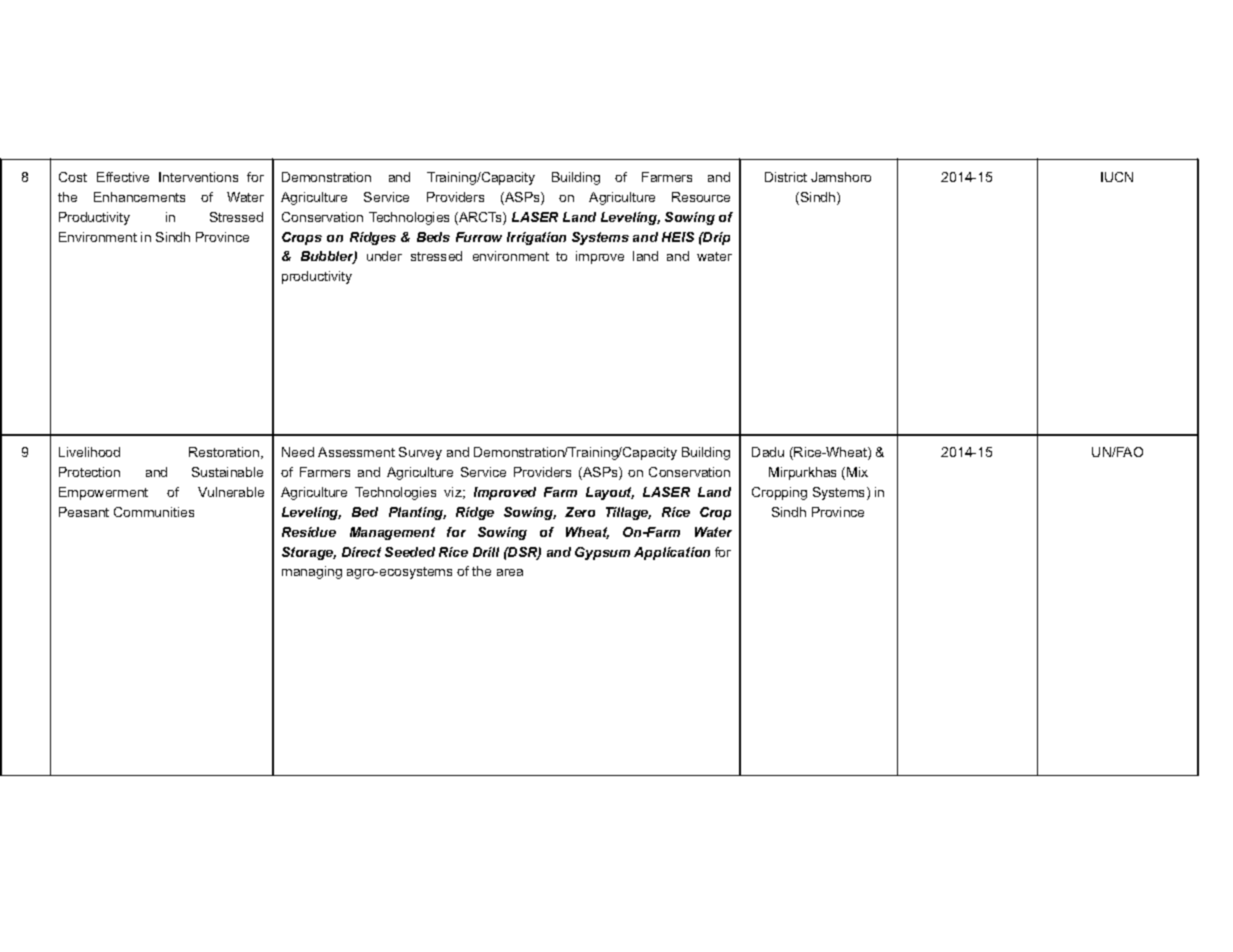 The width and height of the screenshot is (1233, 952). Describe the element at coordinates (701, 197) in the screenshot. I see `Resource` at that location.
